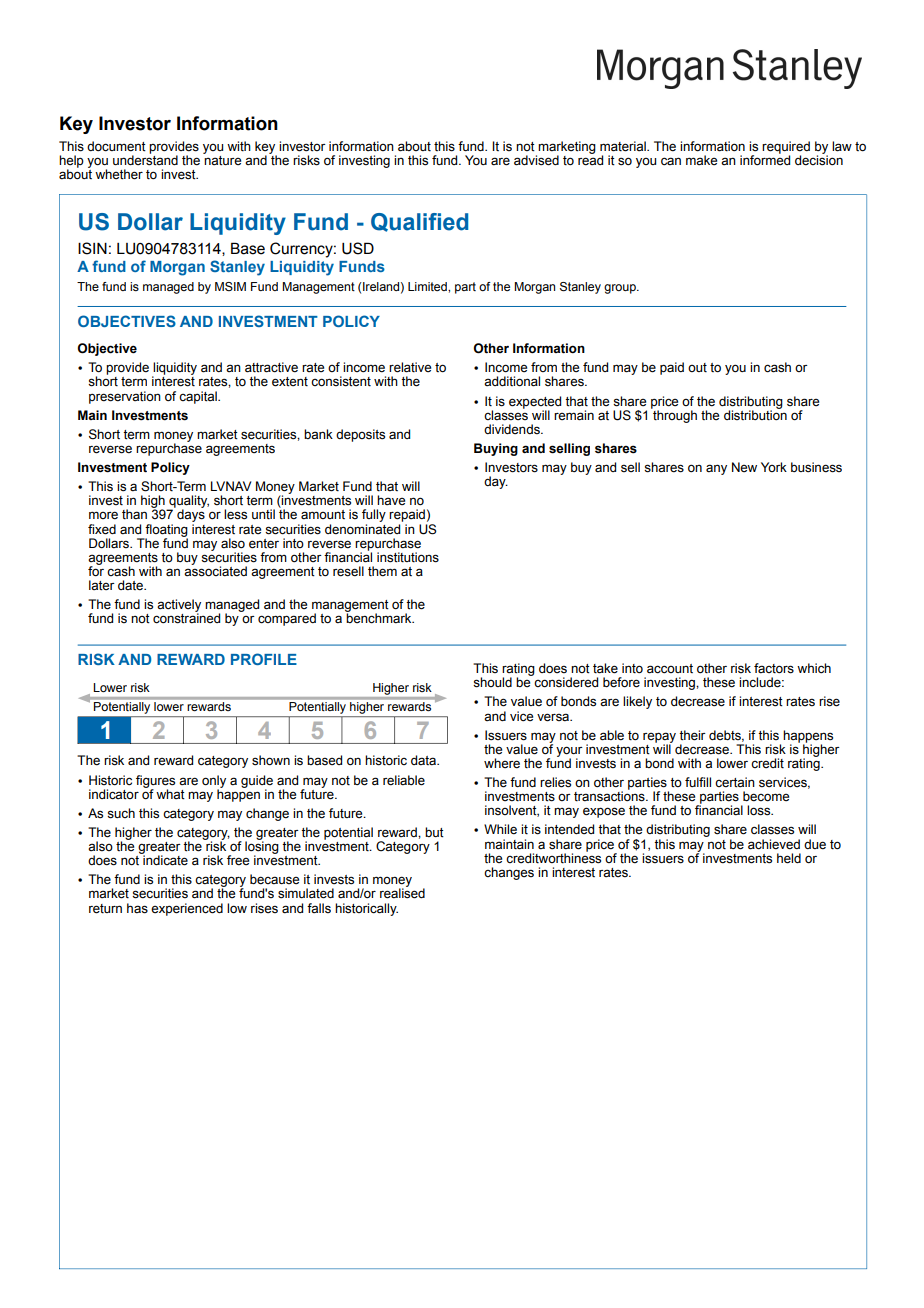 The height and width of the image is (1308, 924). What do you see at coordinates (513, 429) in the image?
I see `dividends` at bounding box center [513, 429].
